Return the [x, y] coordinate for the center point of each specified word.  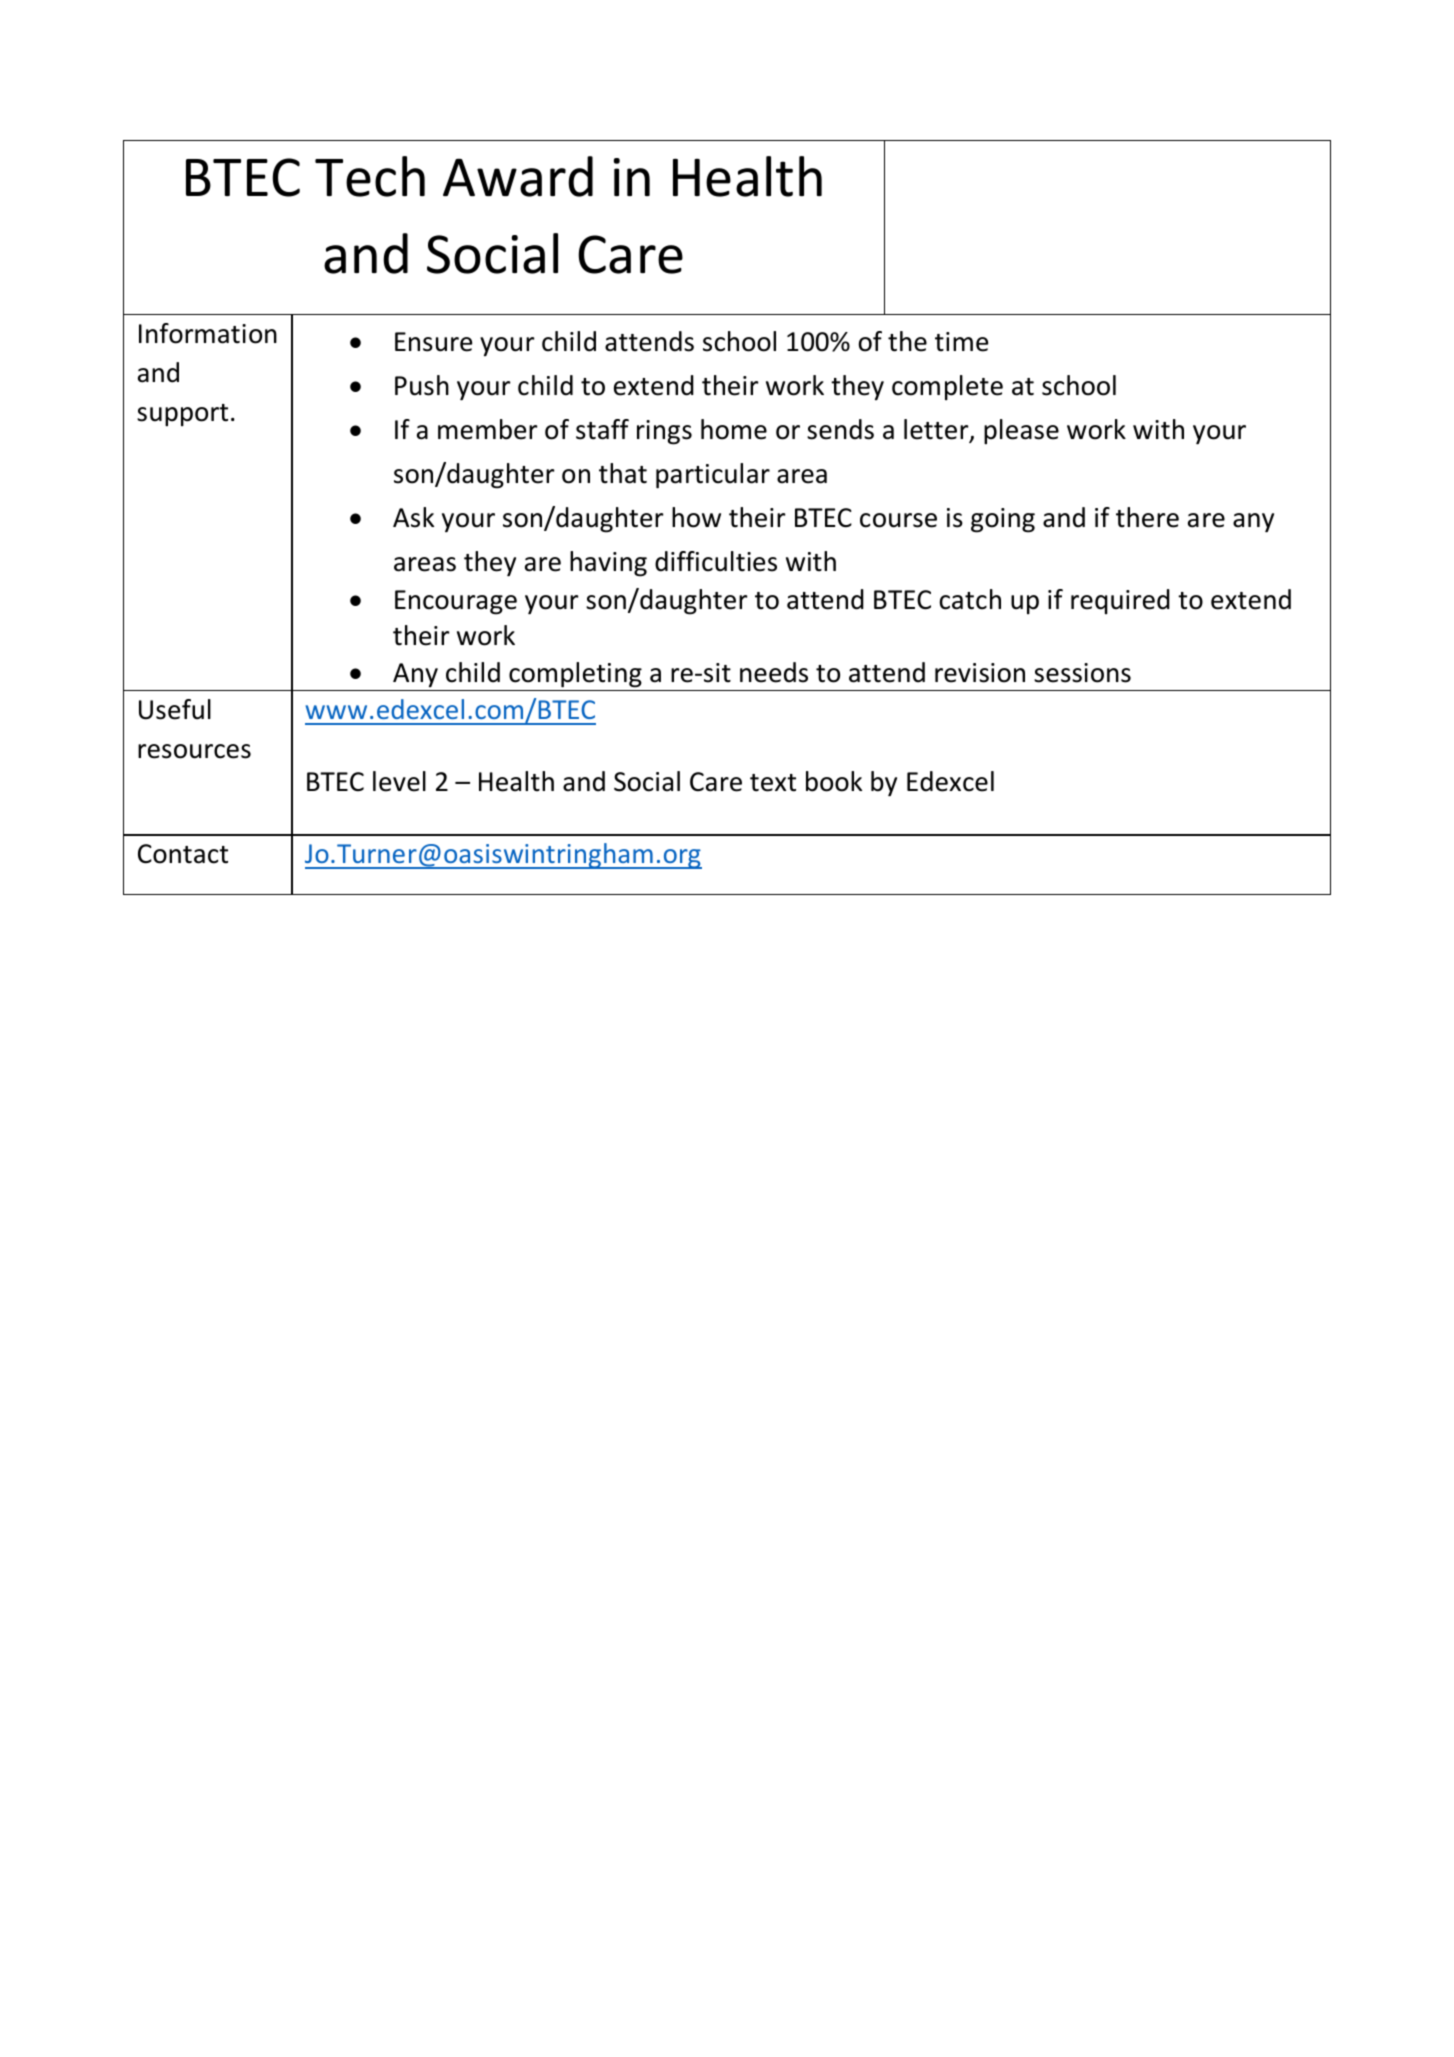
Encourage [456, 602]
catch [970, 599]
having [608, 564]
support [182, 415]
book [834, 781]
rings [664, 432]
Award [518, 176]
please [1021, 432]
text [773, 783]
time [961, 342]
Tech [370, 176]
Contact [183, 854]
